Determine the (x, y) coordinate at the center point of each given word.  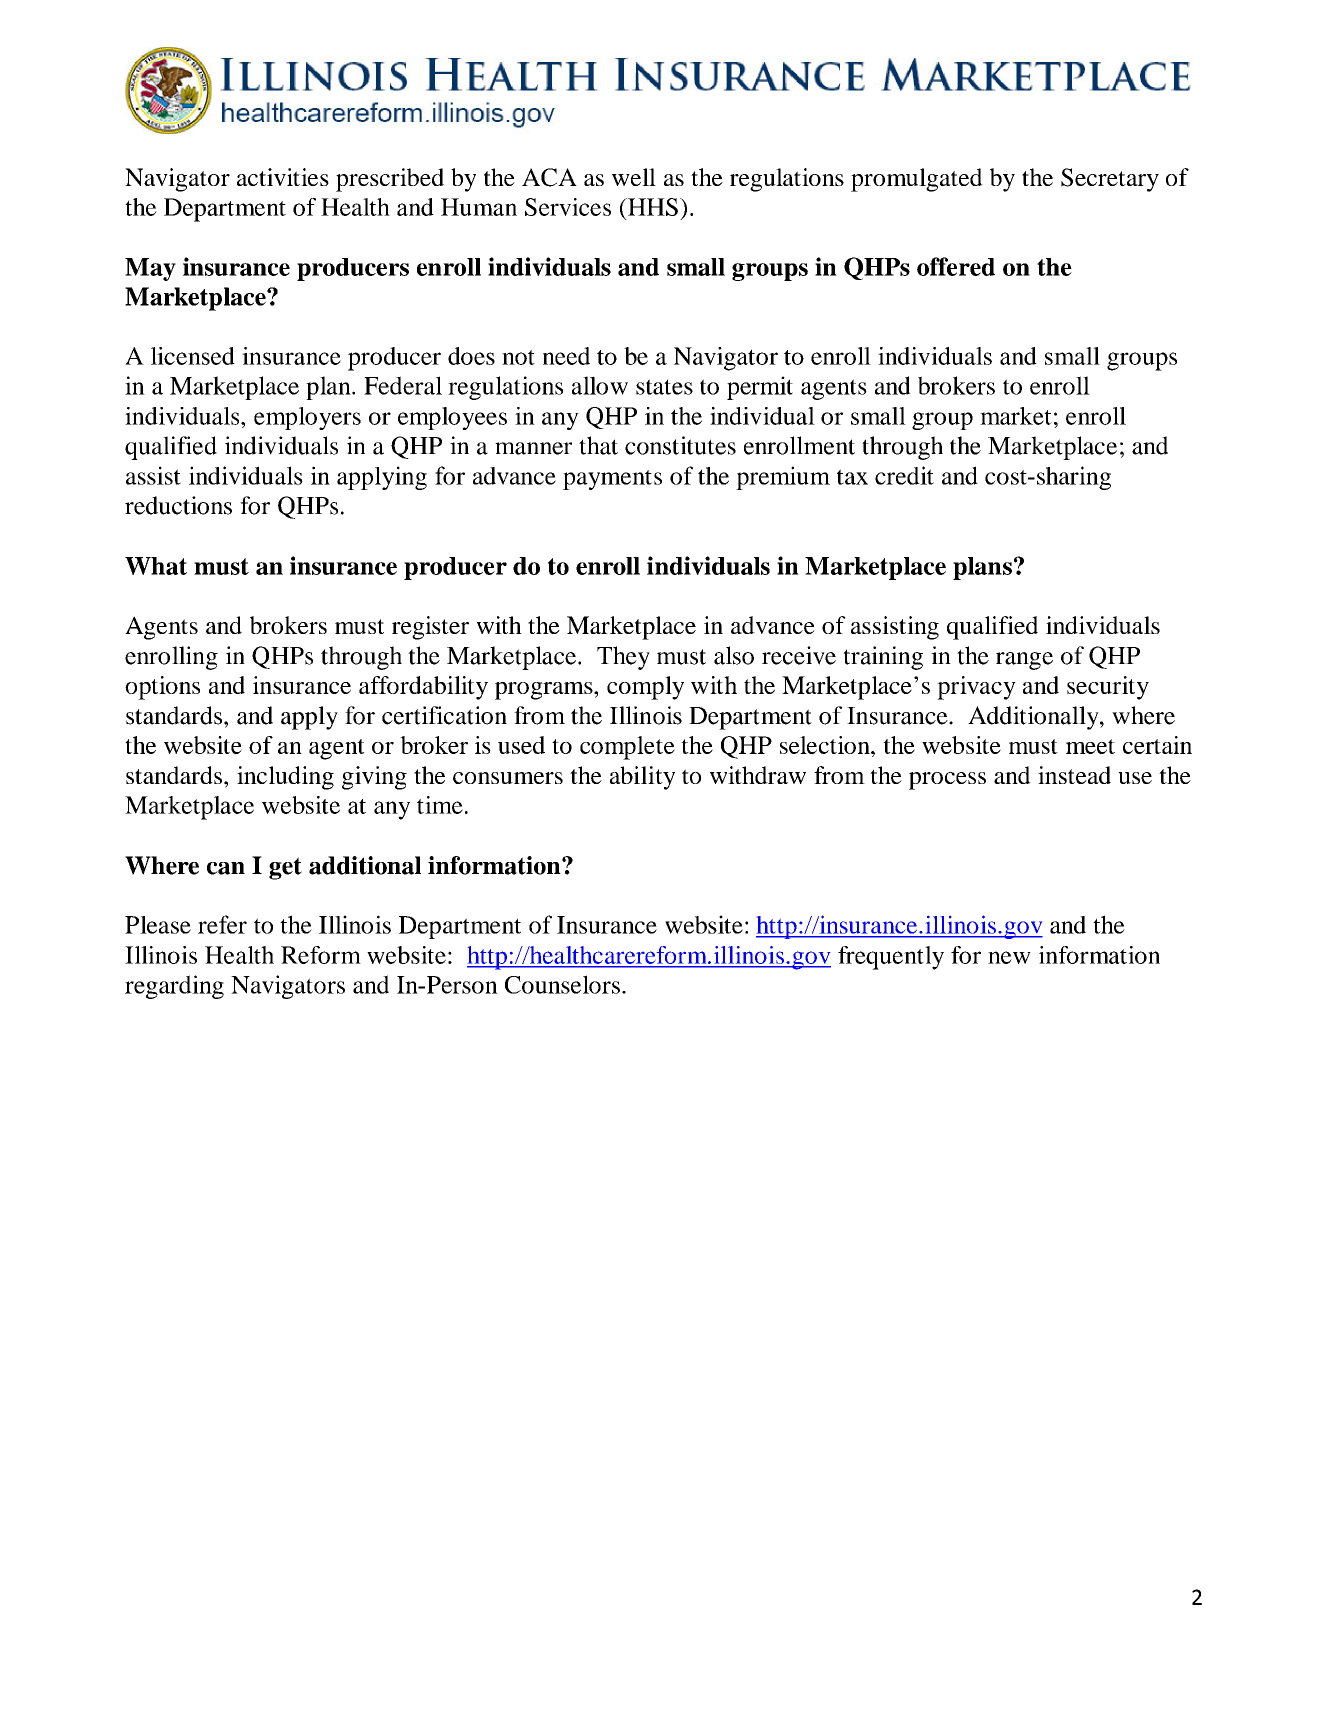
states (664, 387)
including (285, 778)
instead (1074, 775)
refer (222, 924)
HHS (652, 207)
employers (307, 418)
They (623, 658)
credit (904, 475)
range (1024, 661)
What (156, 566)
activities (283, 177)
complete (627, 748)
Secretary (1110, 180)
